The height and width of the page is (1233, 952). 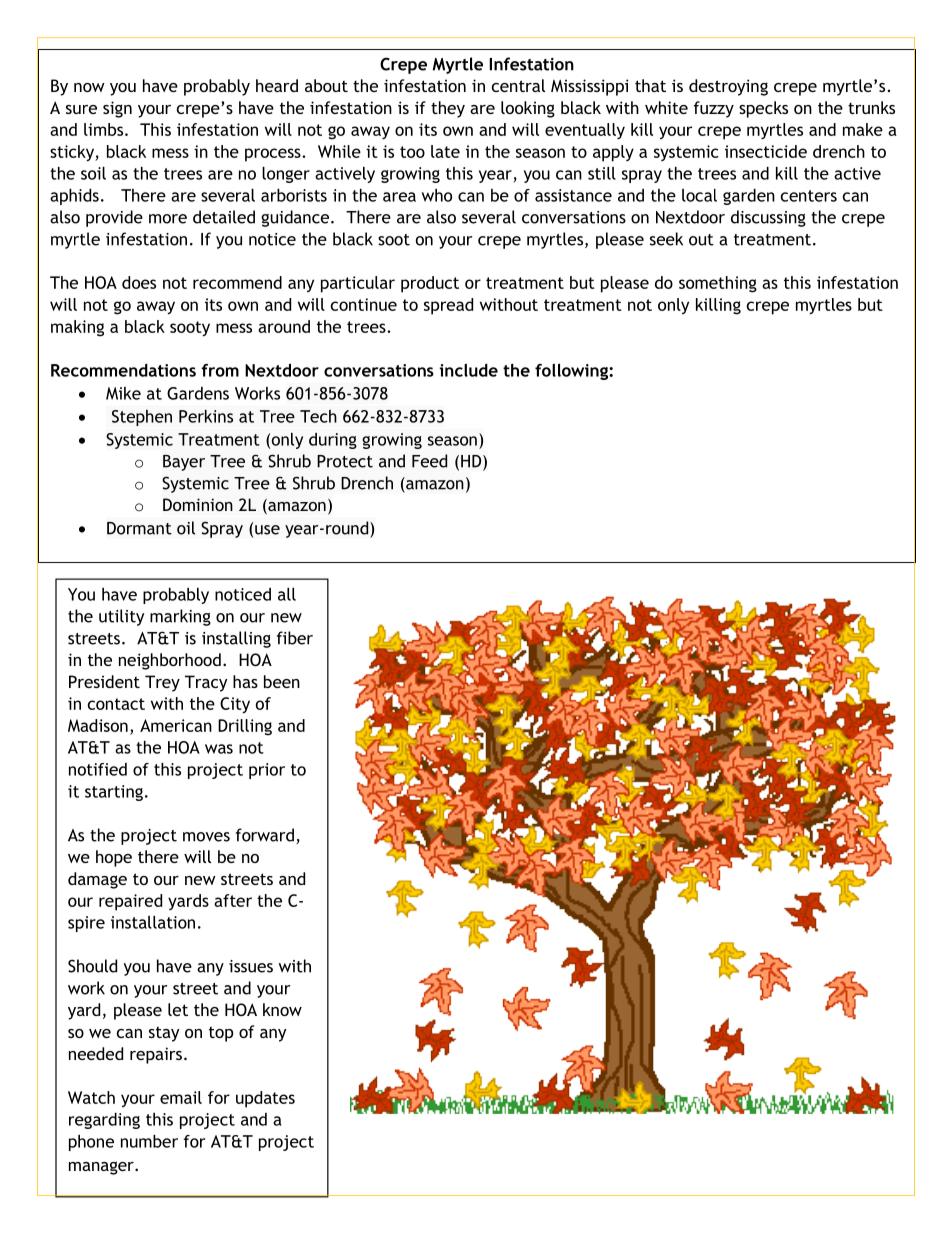 I want to click on sign, so click(x=117, y=109).
